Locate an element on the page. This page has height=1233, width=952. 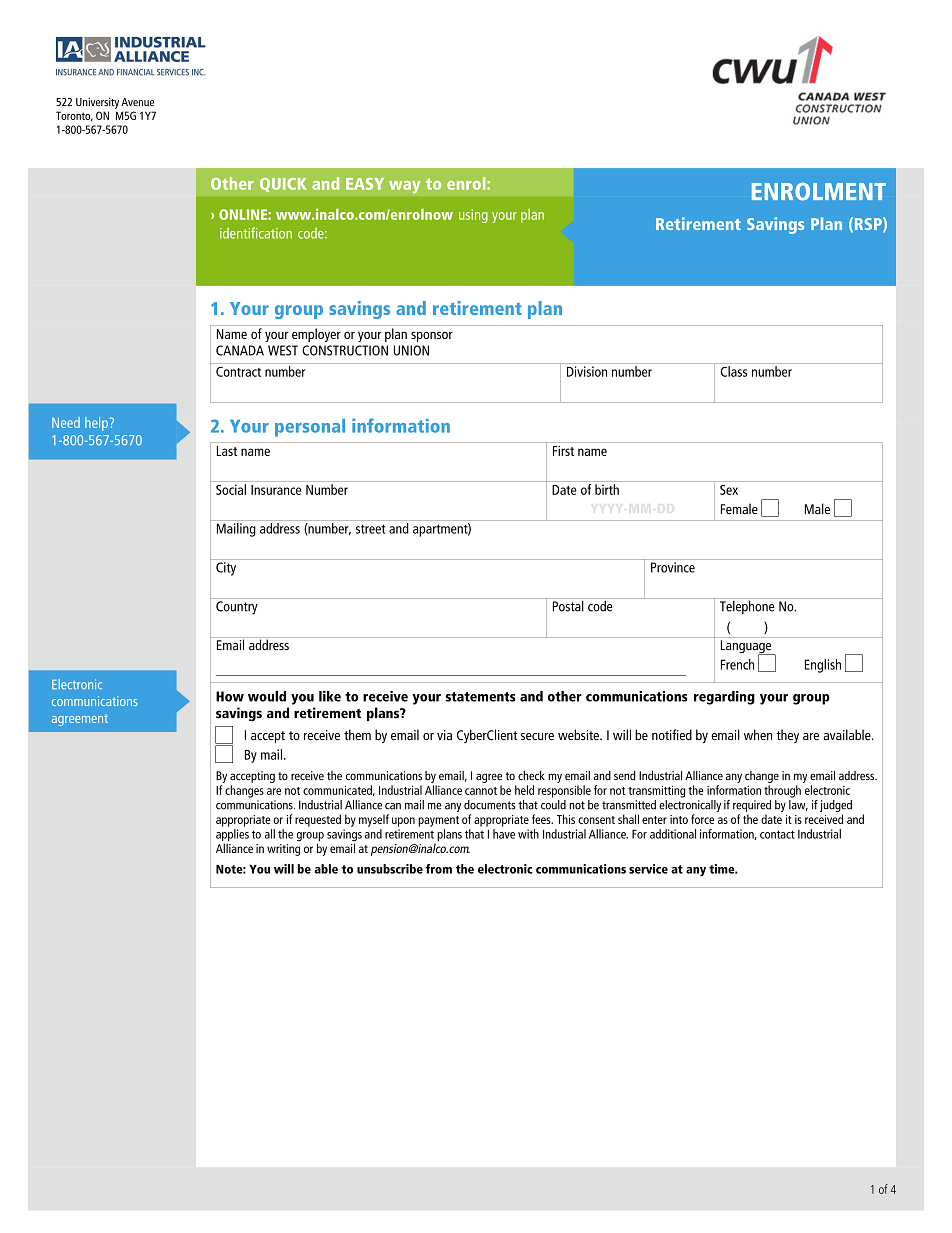
using is located at coordinates (473, 216).
